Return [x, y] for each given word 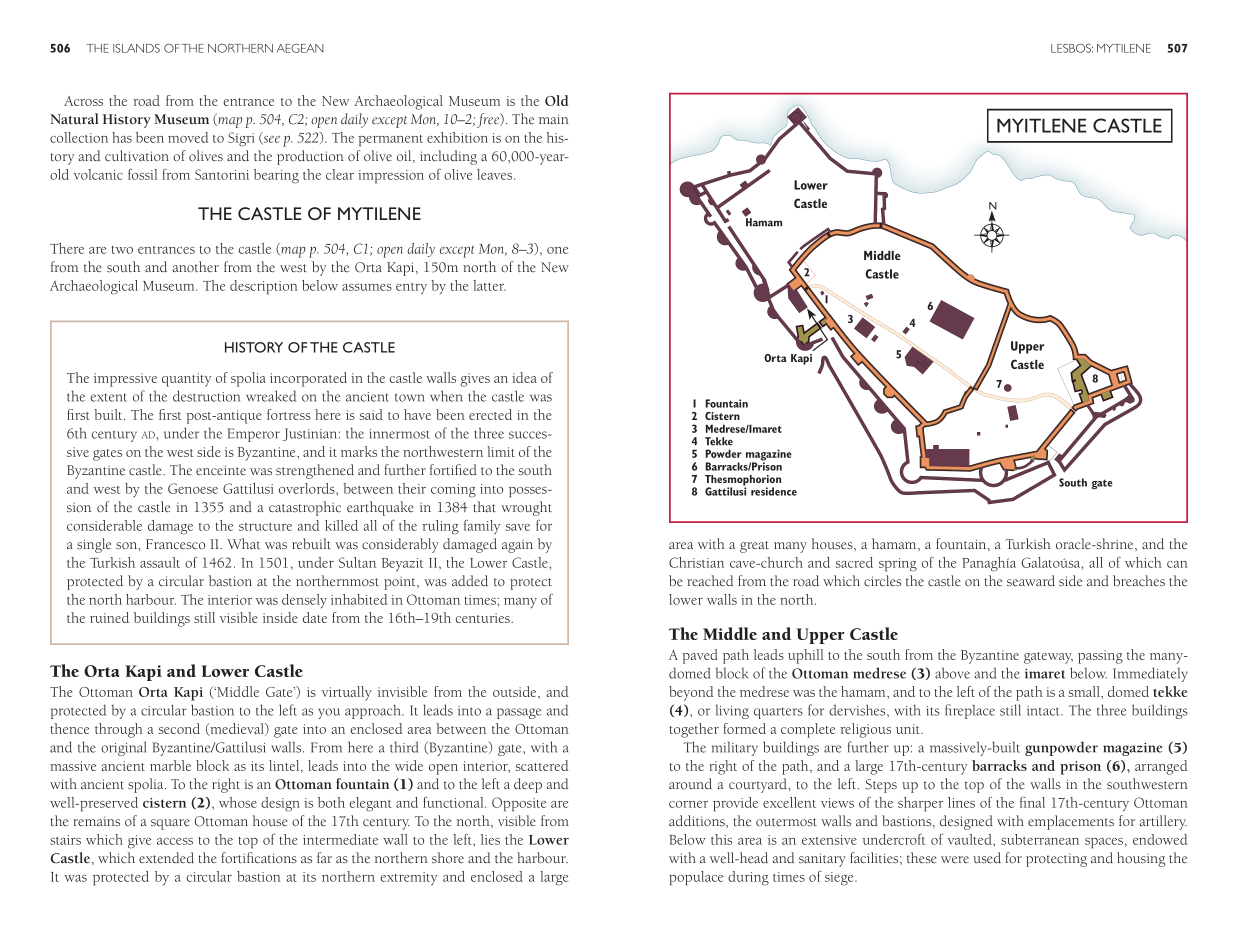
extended [166, 857]
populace [696, 878]
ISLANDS [136, 48]
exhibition [457, 137]
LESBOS [1072, 48]
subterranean [1040, 839]
